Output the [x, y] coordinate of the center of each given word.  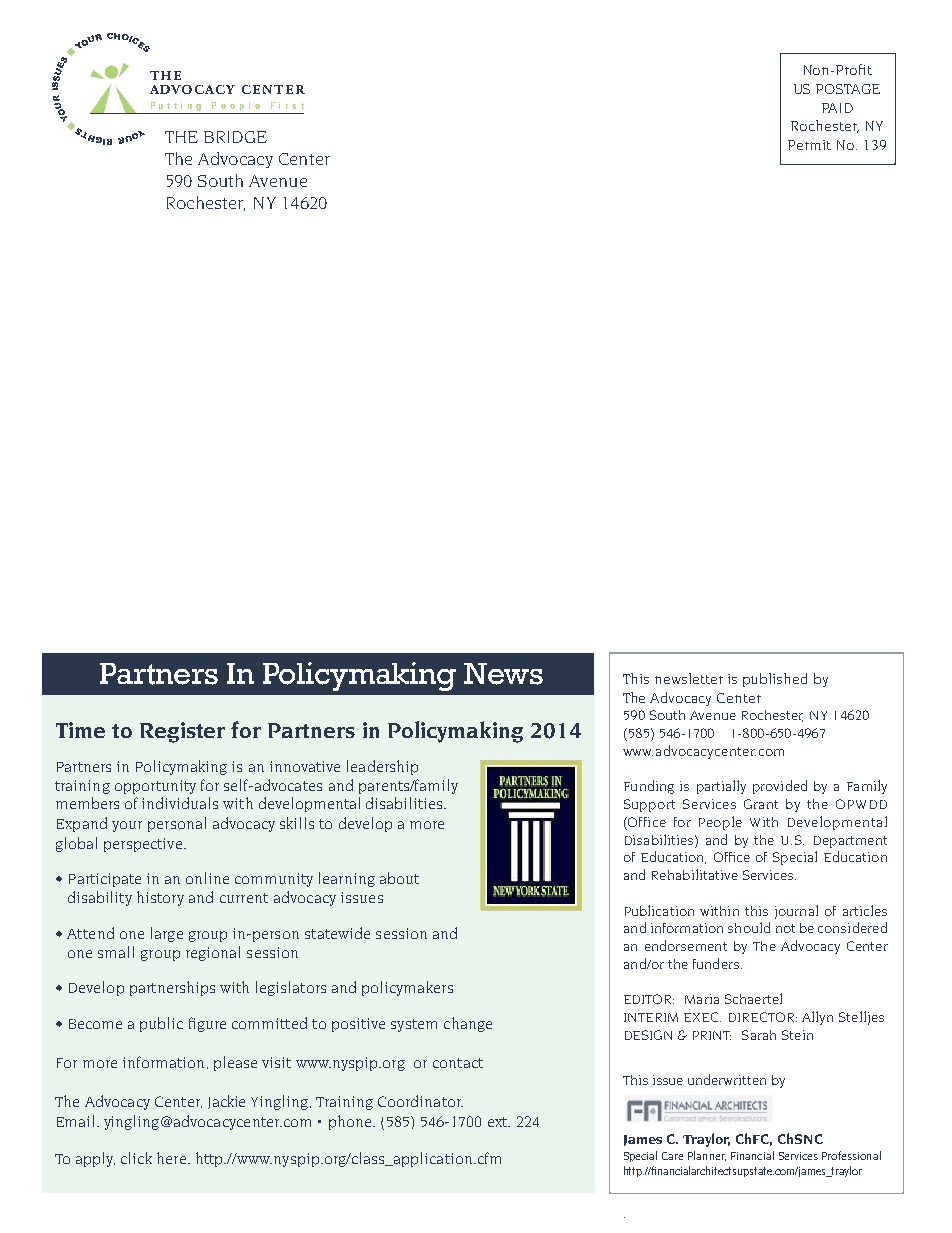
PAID [837, 108]
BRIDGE [235, 137]
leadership [382, 767]
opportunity [155, 787]
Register [182, 732]
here [173, 1158]
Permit [809, 145]
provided [780, 787]
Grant [761, 804]
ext [498, 1122]
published [775, 680]
